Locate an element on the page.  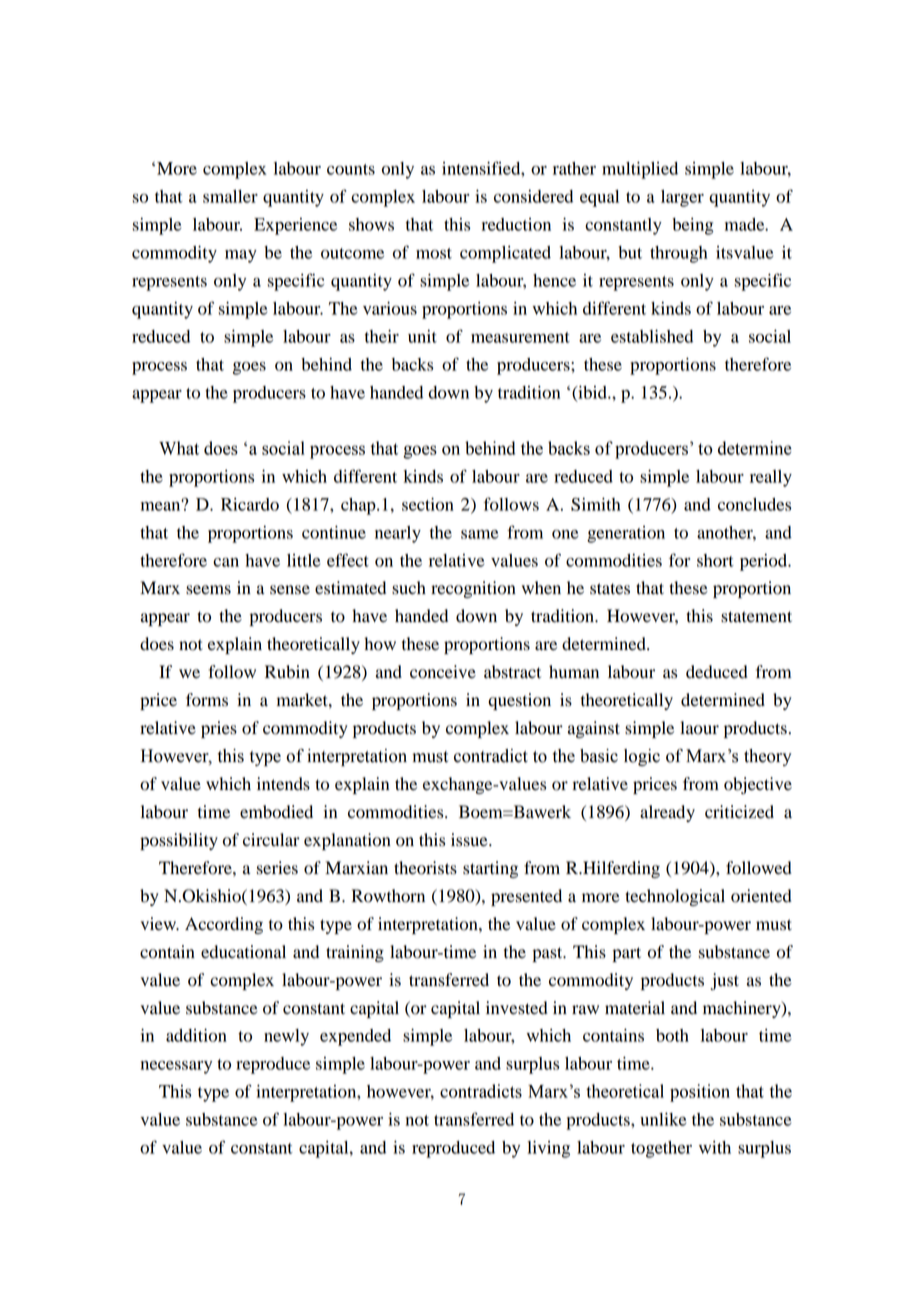
larger is located at coordinates (682, 198).
